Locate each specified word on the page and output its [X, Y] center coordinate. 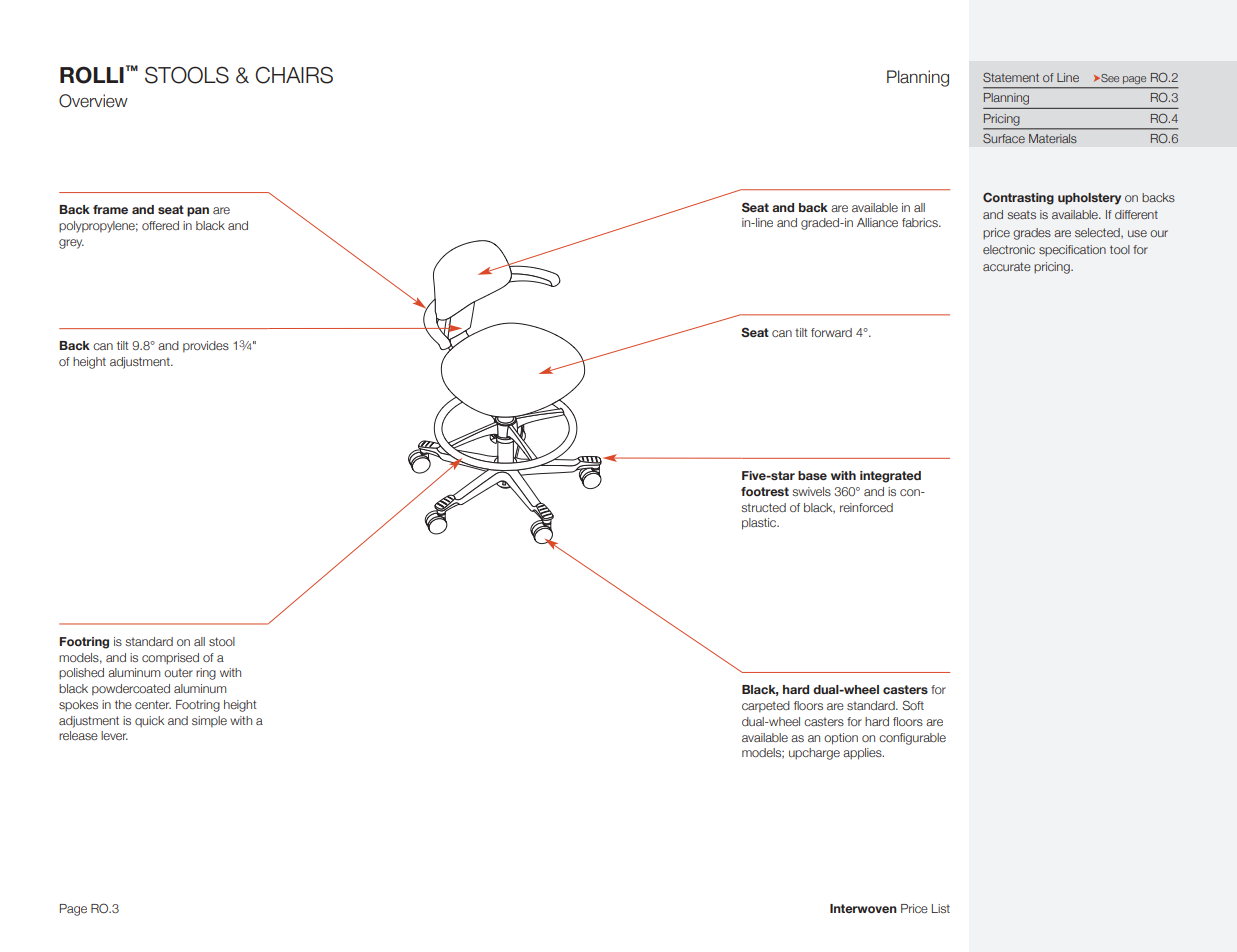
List [941, 908]
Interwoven [863, 908]
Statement [1011, 77]
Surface [1004, 138]
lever [114, 735]
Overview [93, 101]
